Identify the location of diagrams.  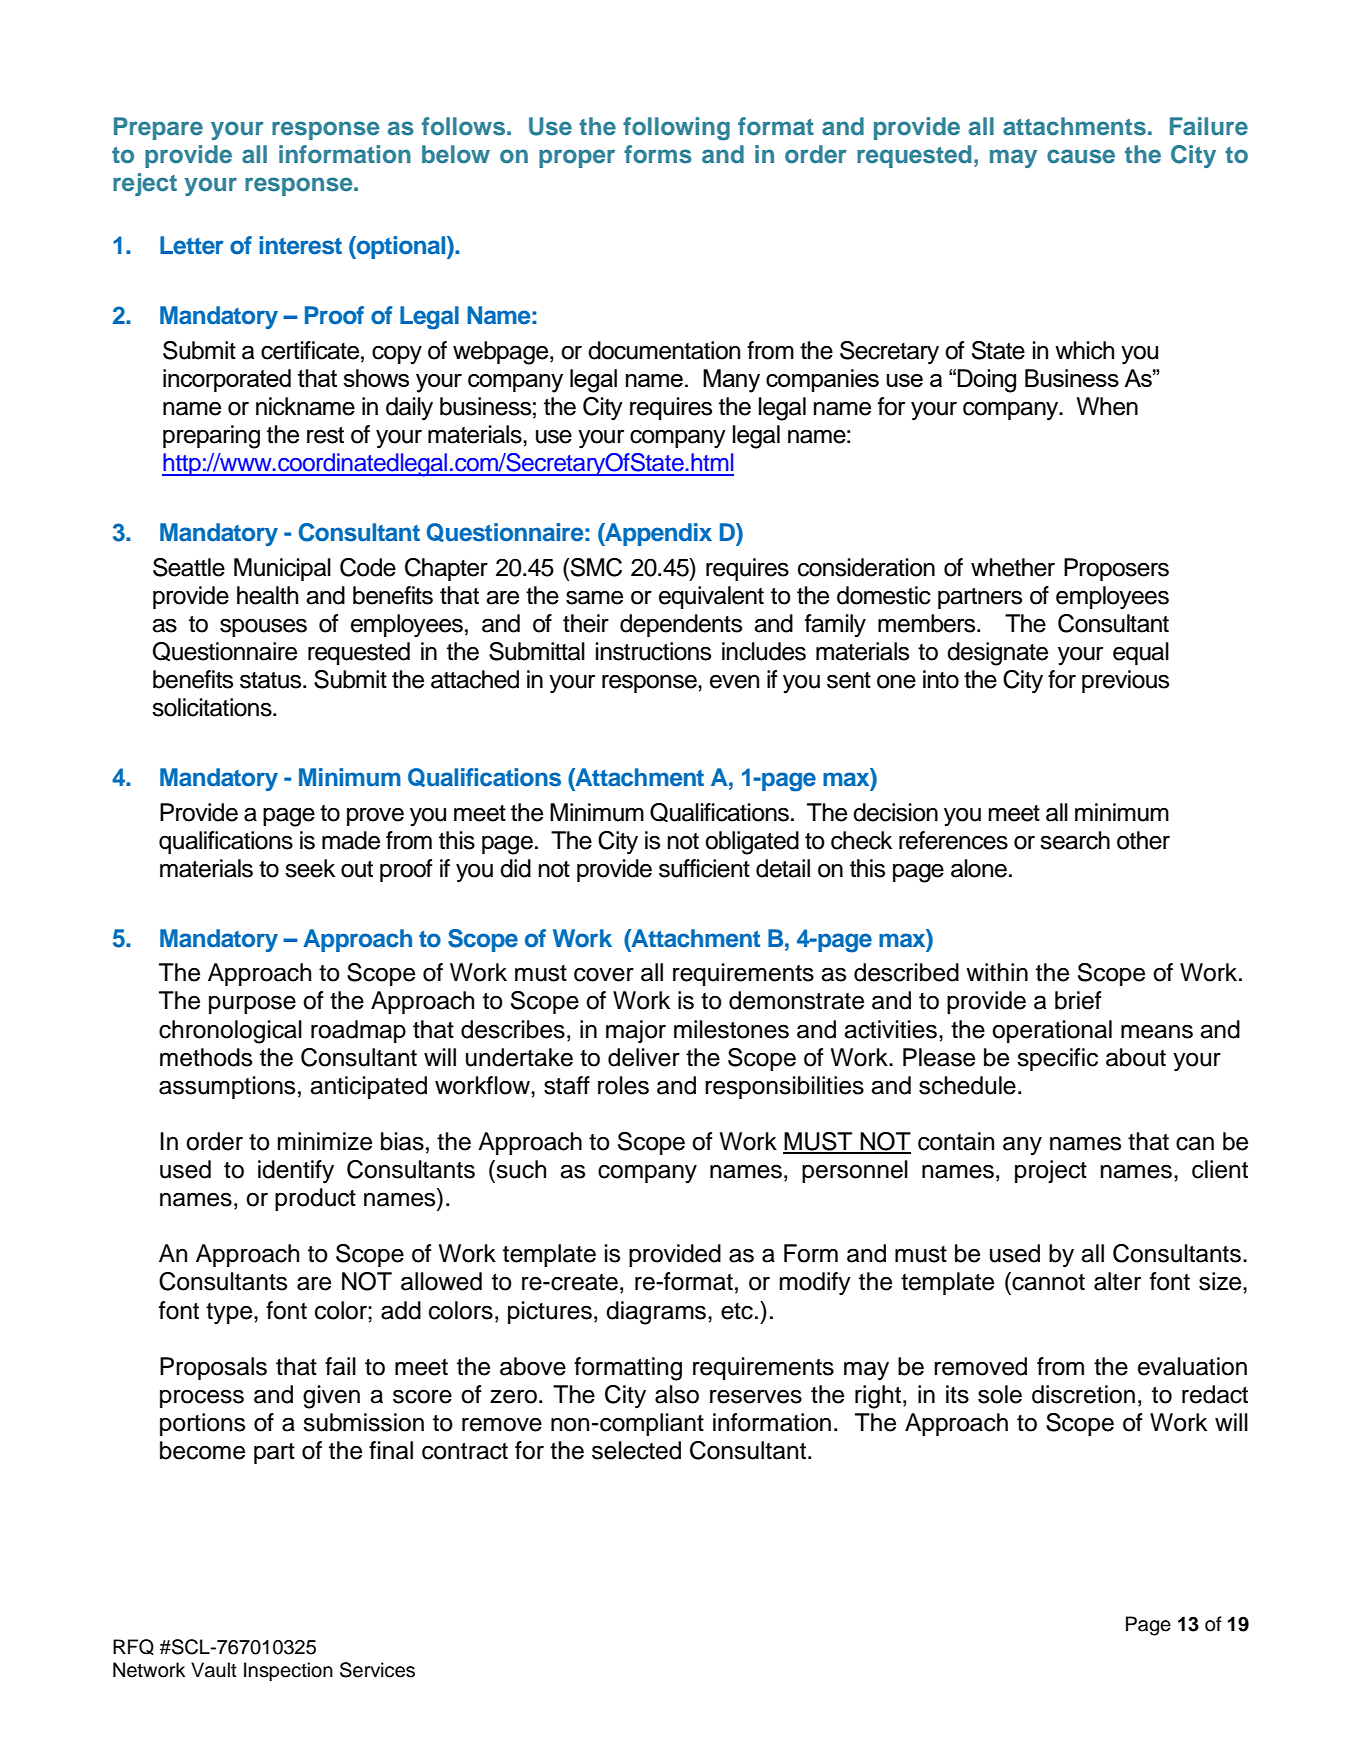
(656, 1313).
